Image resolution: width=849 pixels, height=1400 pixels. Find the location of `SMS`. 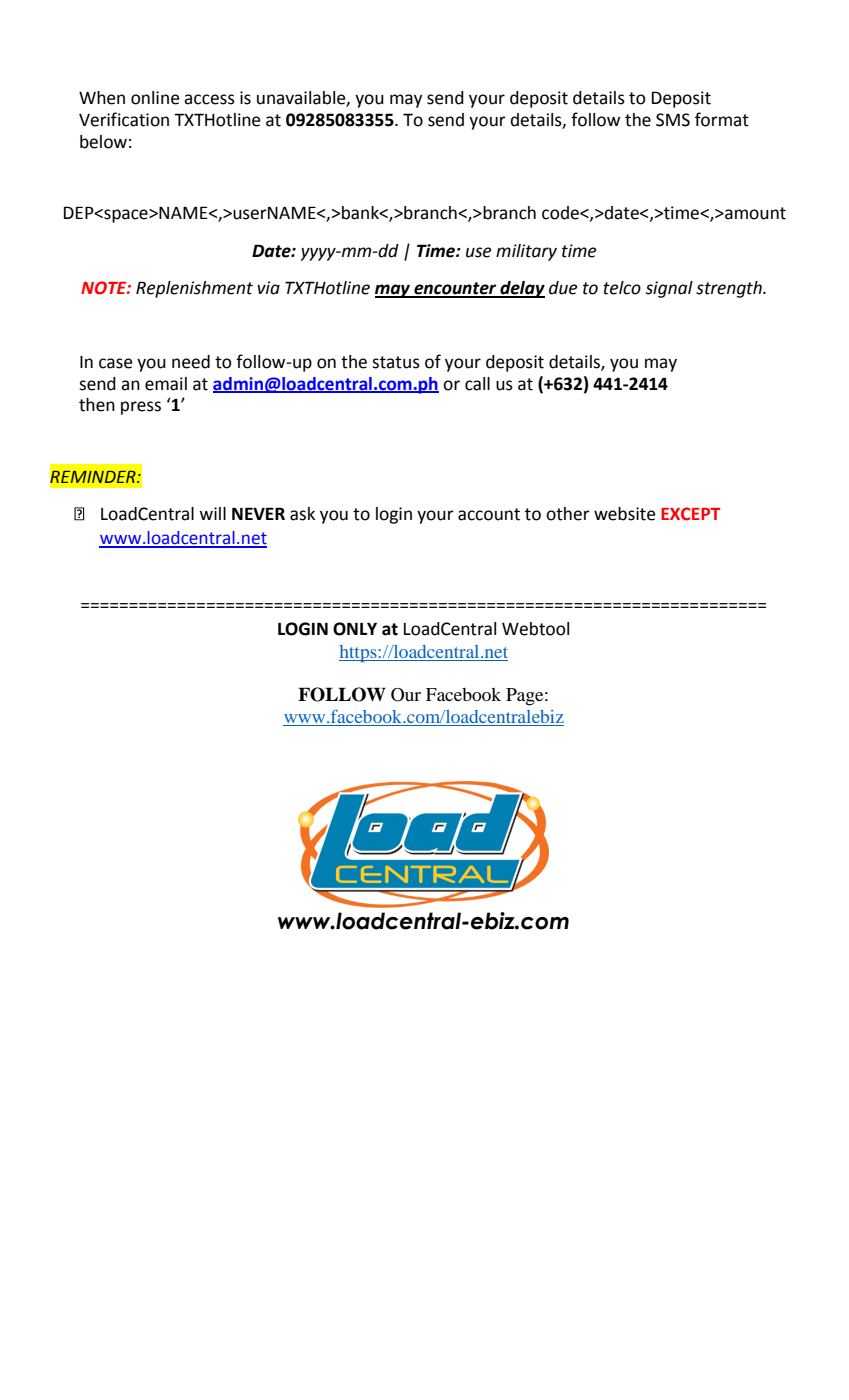

SMS is located at coordinates (673, 120).
